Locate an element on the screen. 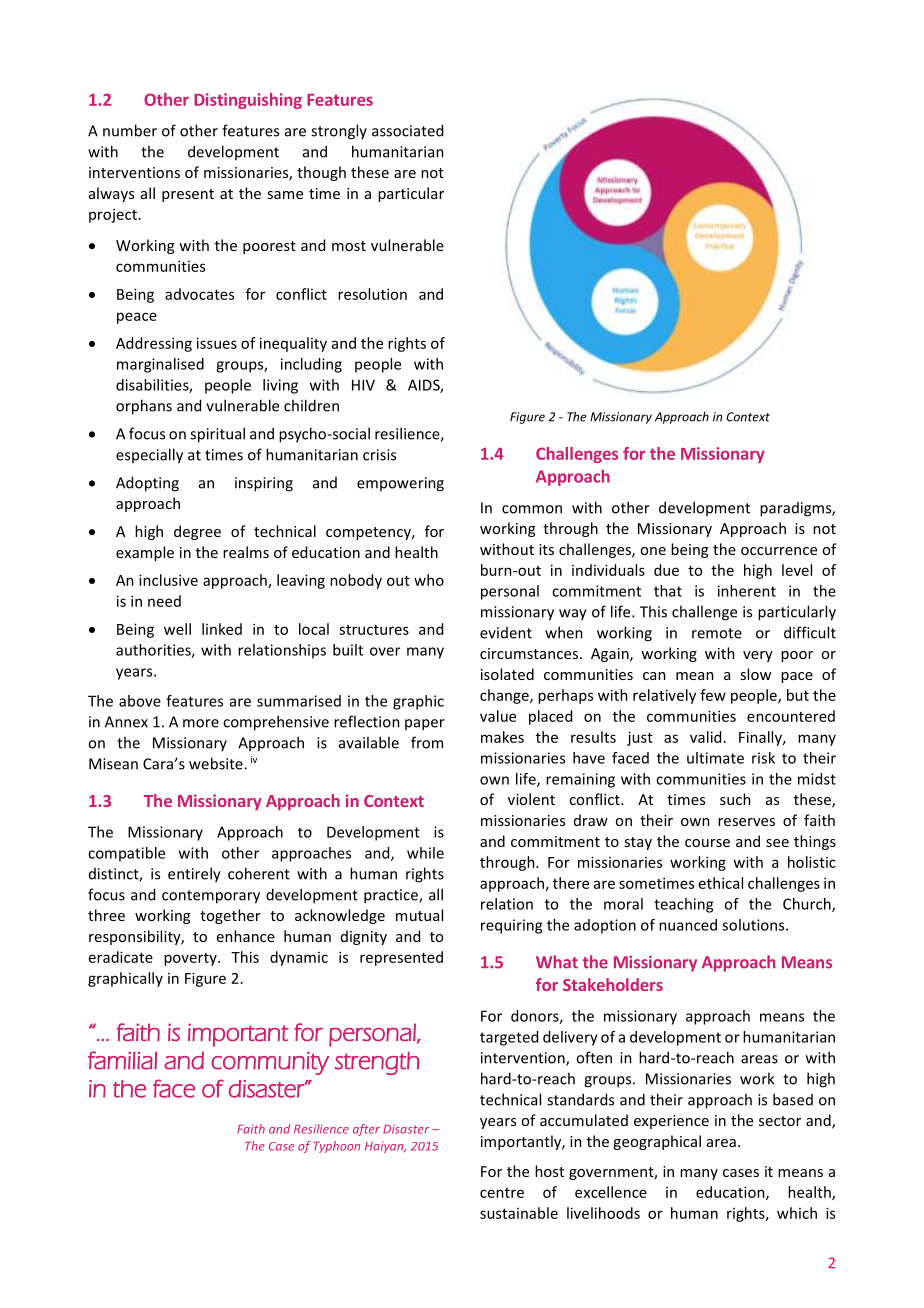 This screenshot has height=1308, width=924. website is located at coordinates (217, 763).
